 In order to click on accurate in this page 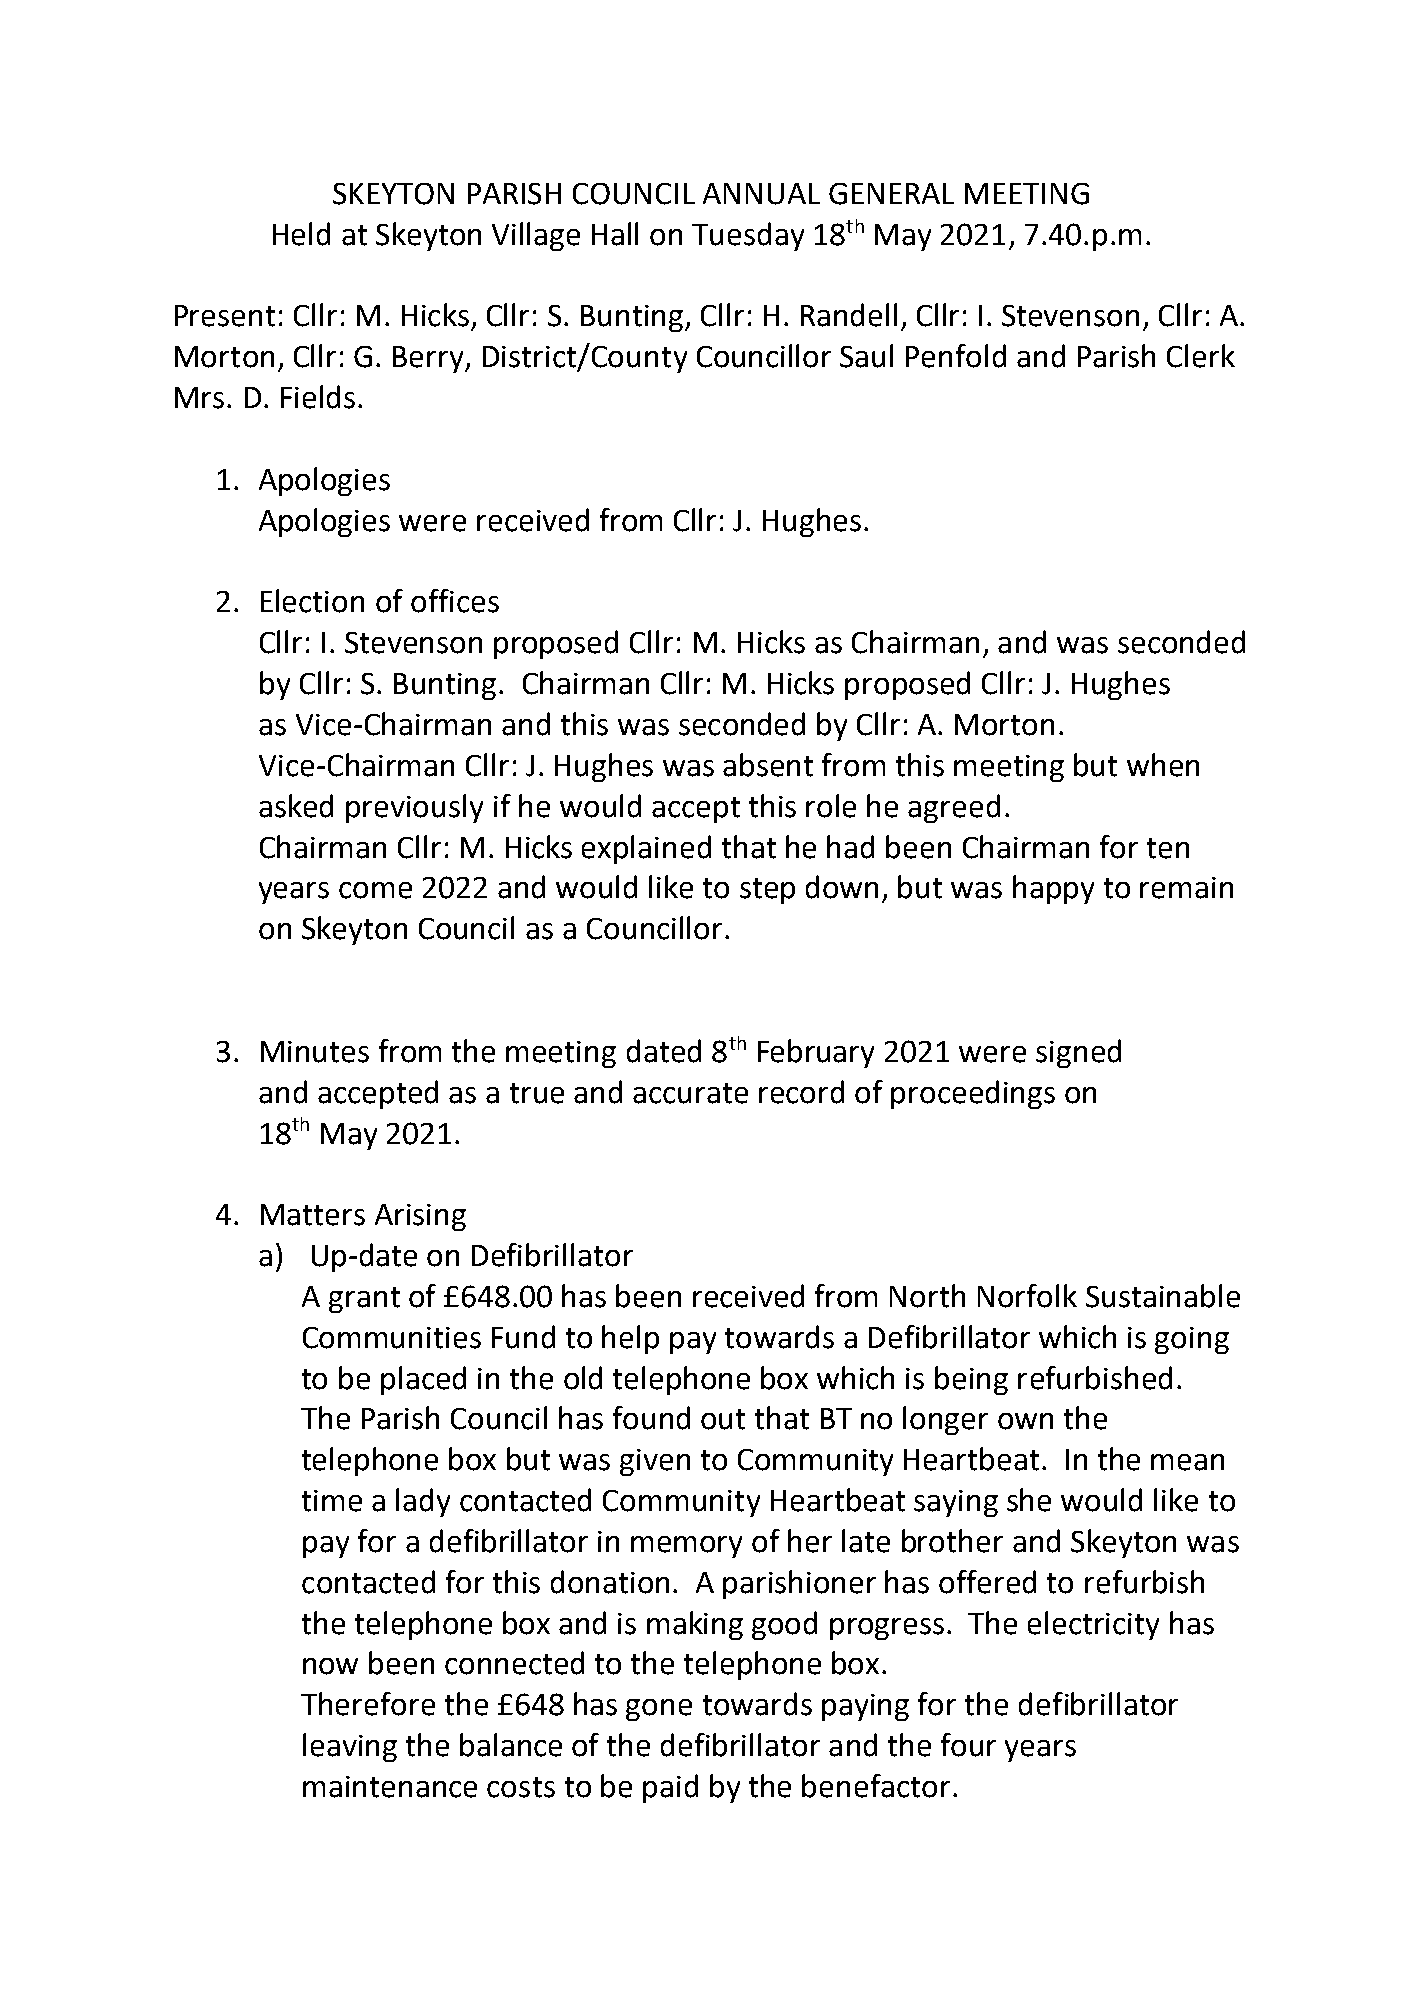, I will do `click(690, 1093)`.
